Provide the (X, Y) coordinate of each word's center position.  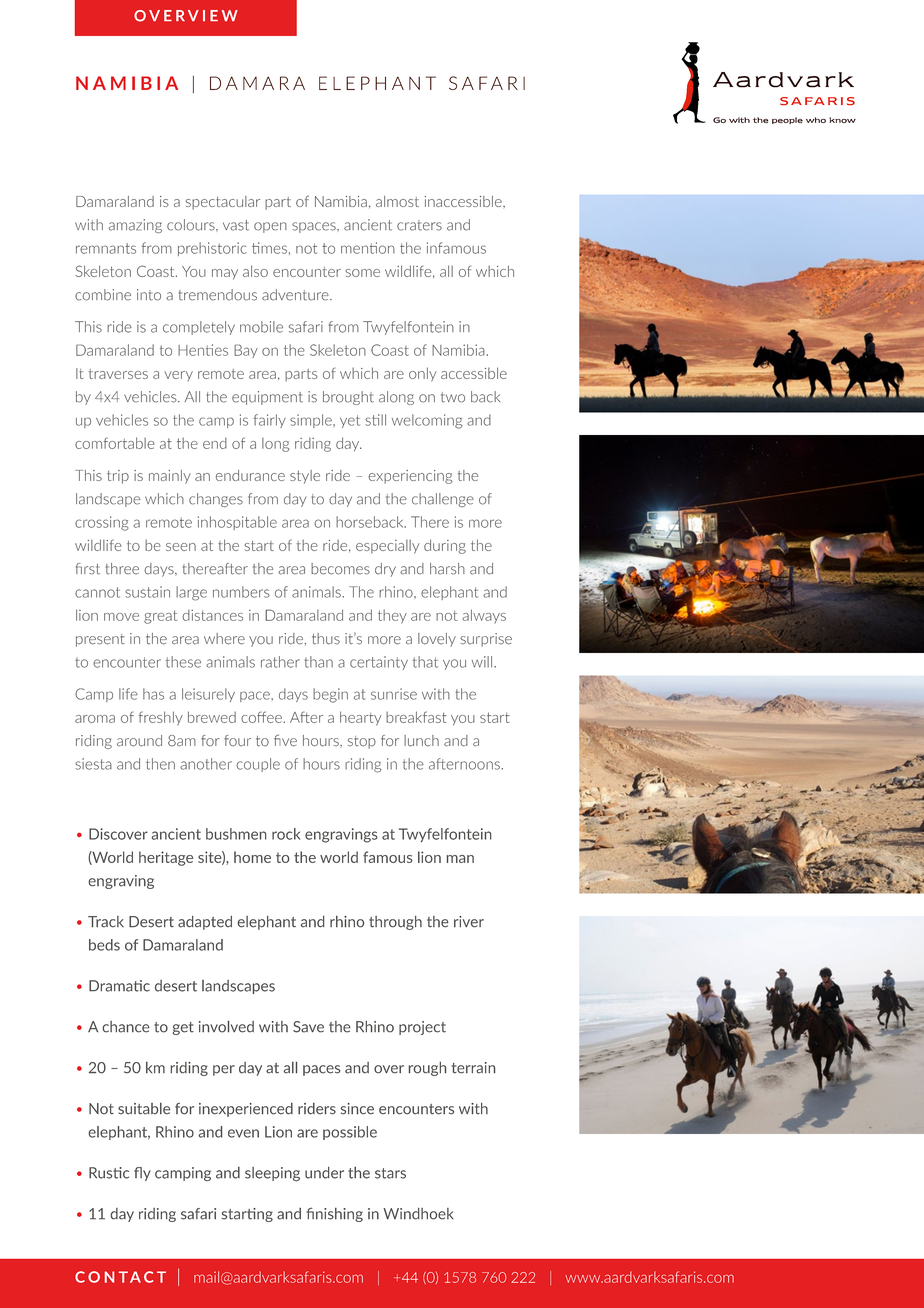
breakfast (416, 717)
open (270, 227)
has (153, 694)
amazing (135, 226)
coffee (262, 717)
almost (397, 201)
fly (142, 1174)
